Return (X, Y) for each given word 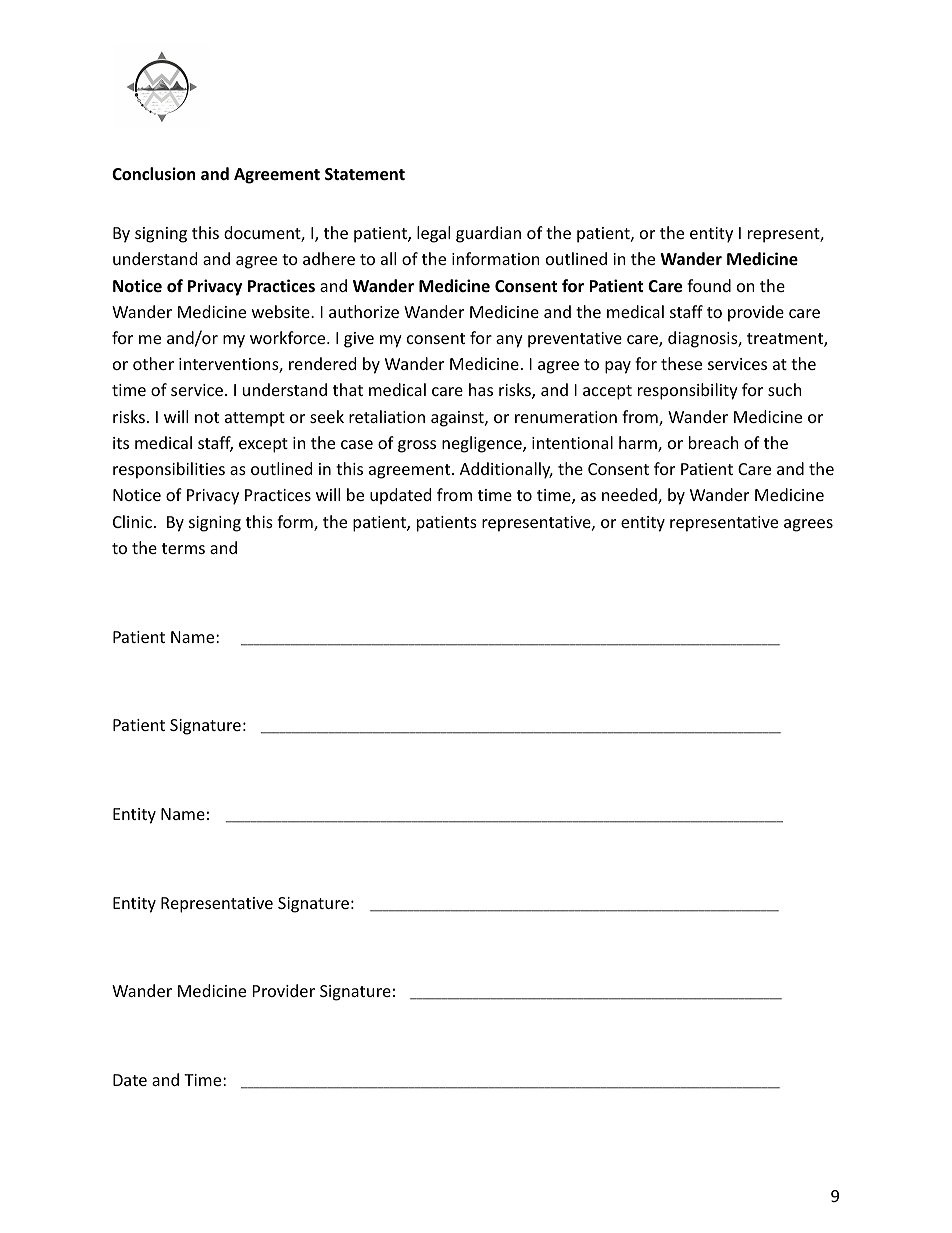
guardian (488, 234)
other (153, 363)
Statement (365, 174)
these (681, 363)
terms (183, 548)
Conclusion (153, 174)
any (509, 341)
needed (630, 496)
